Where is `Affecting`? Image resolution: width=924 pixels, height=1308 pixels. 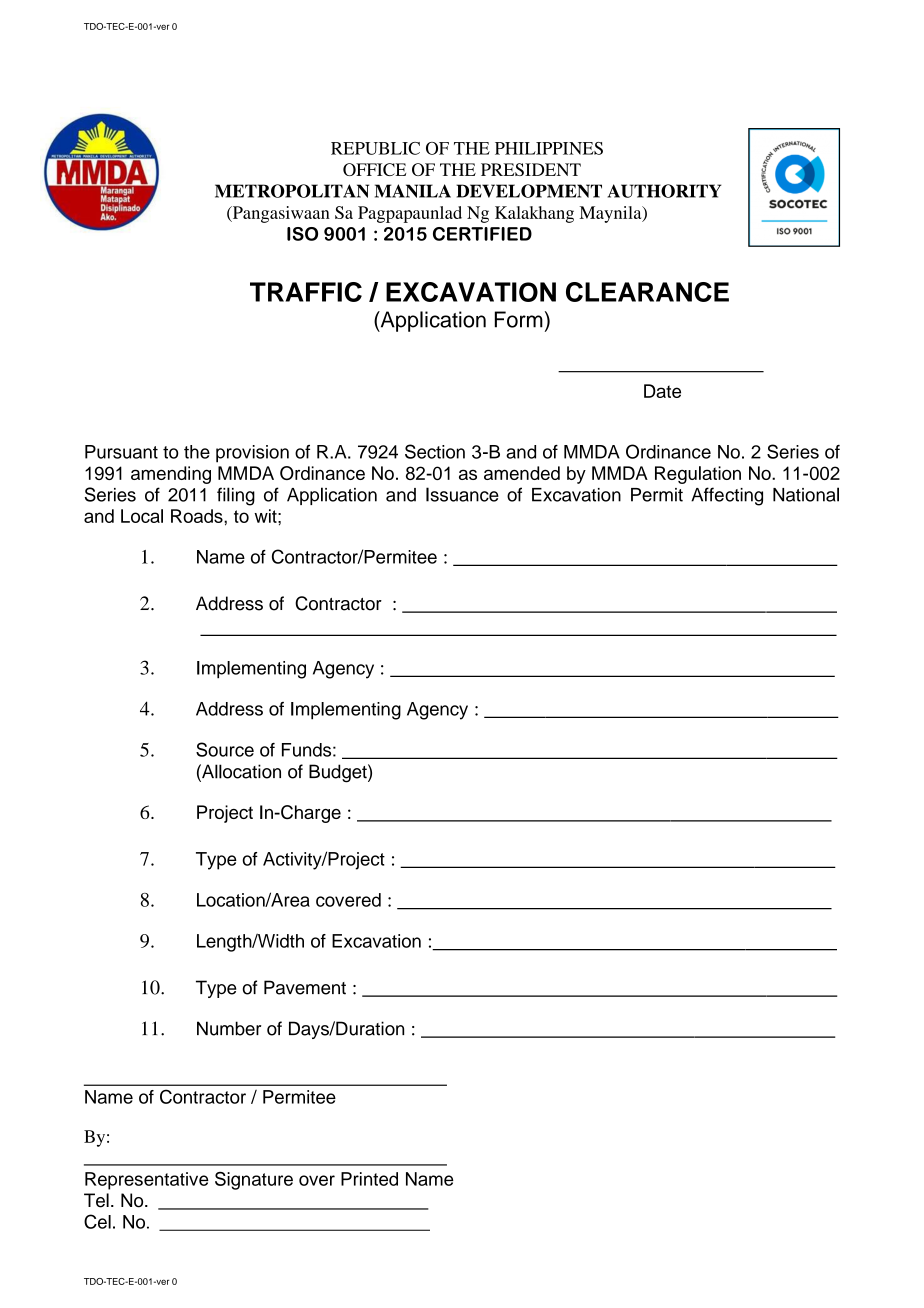
Affecting is located at coordinates (727, 496).
